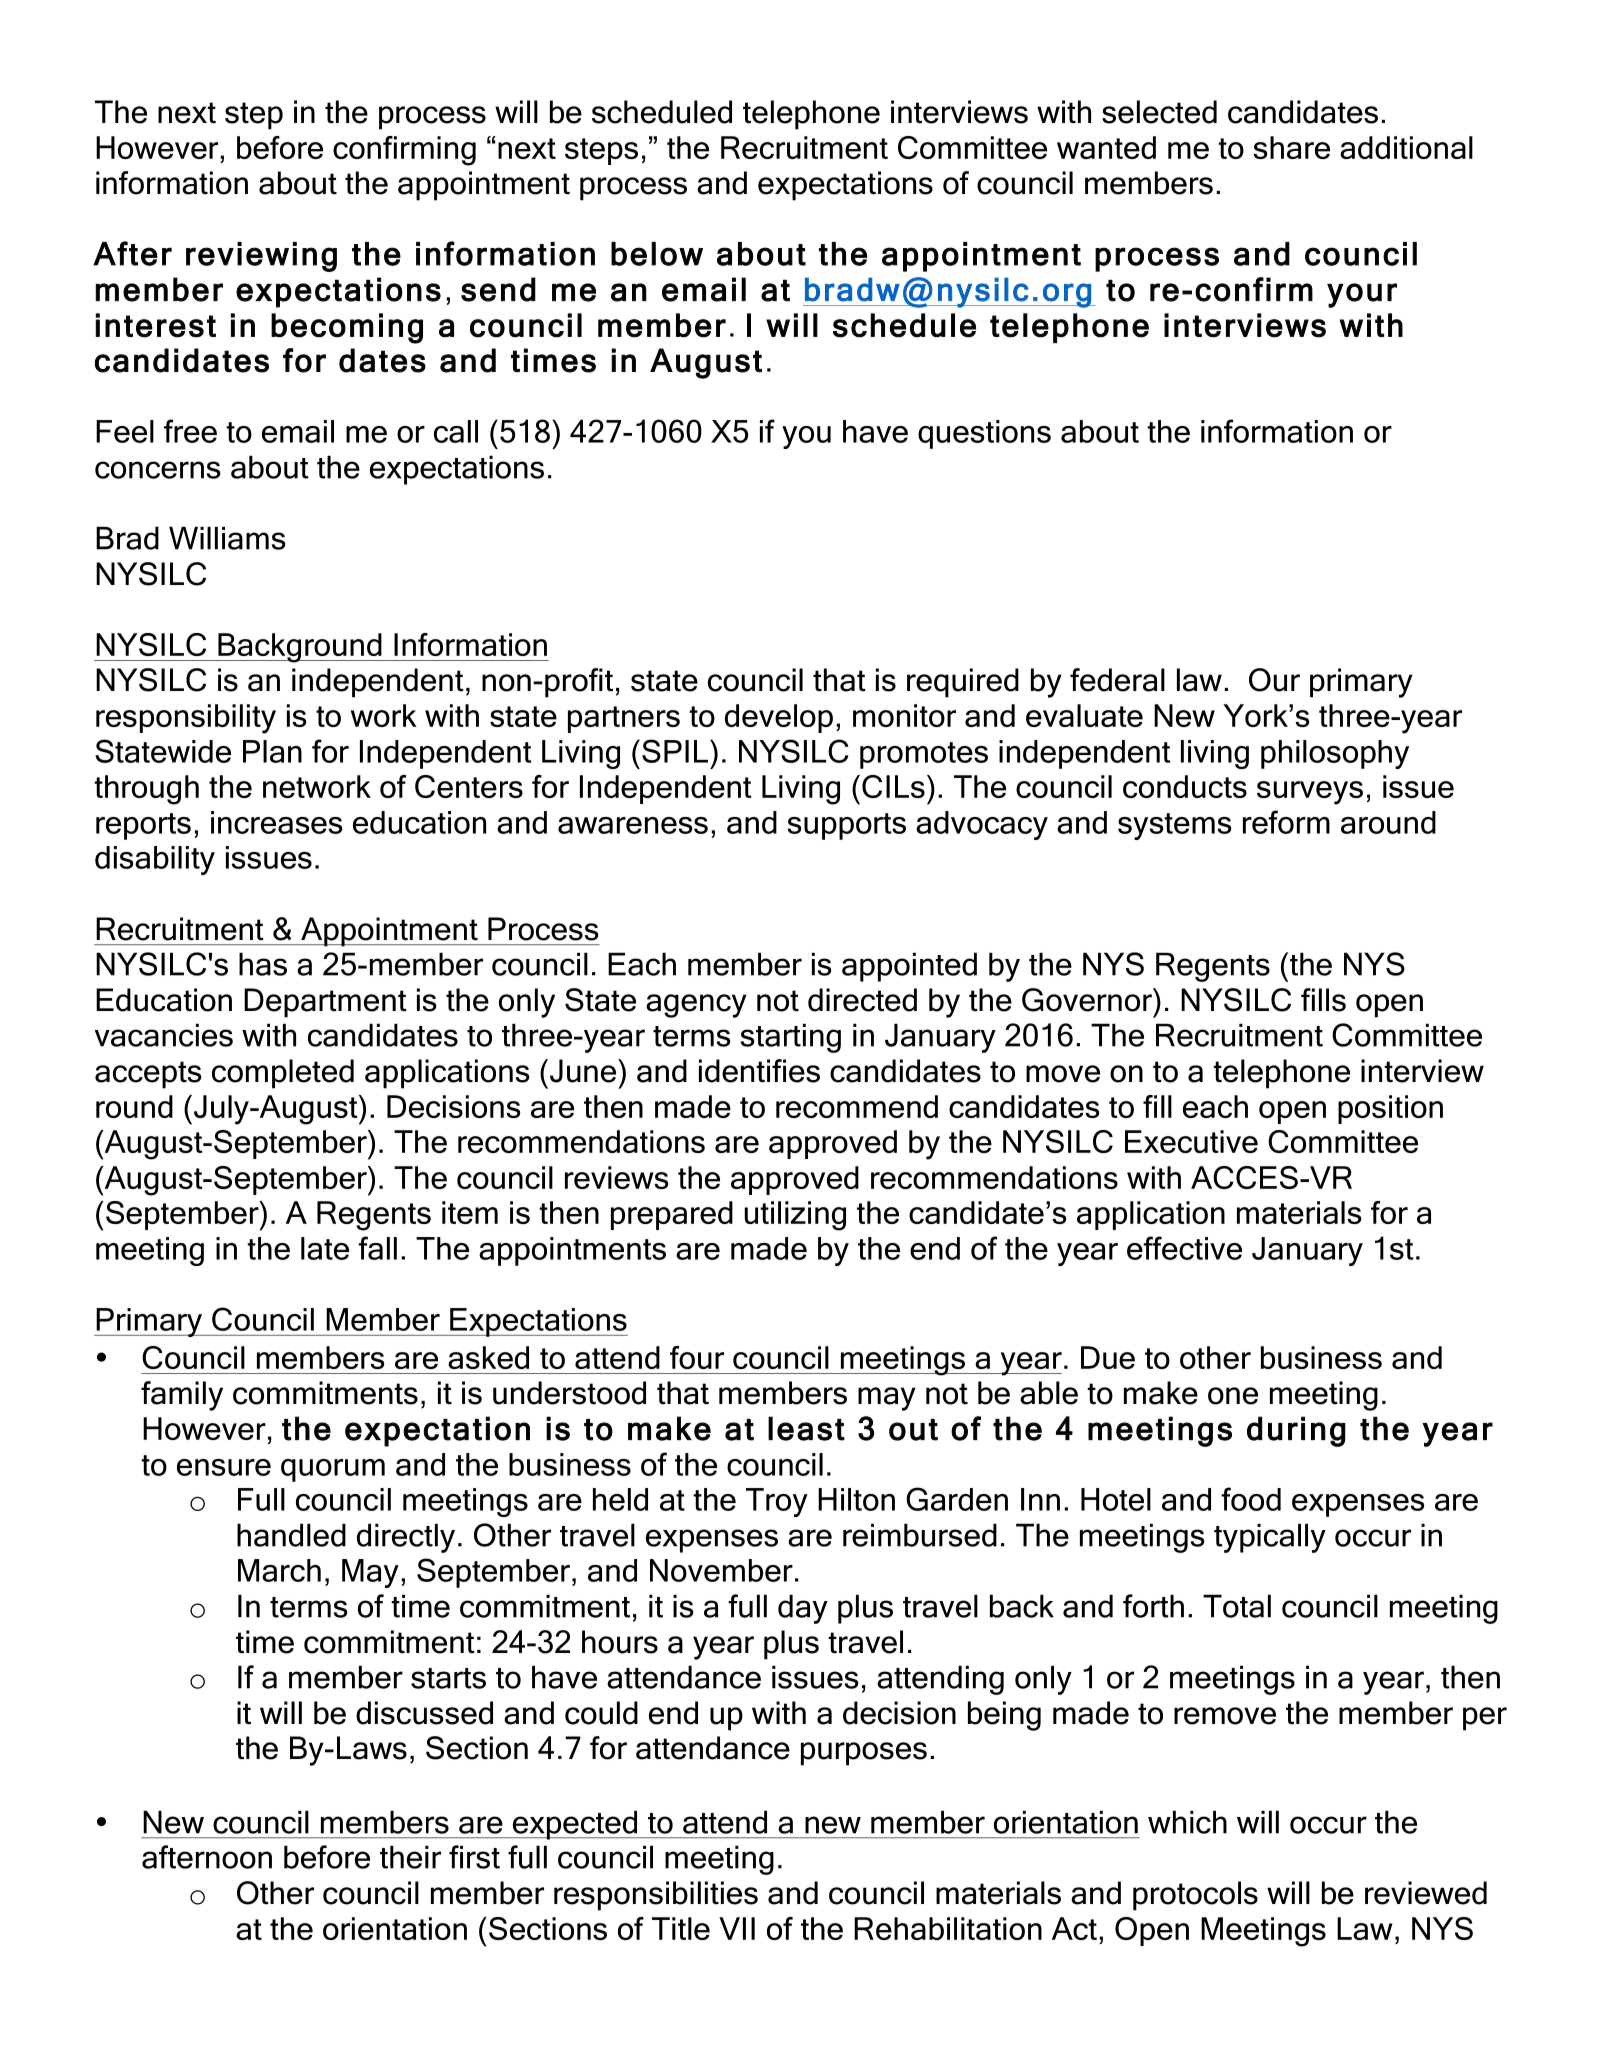  I want to click on reviewing, so click(261, 257).
